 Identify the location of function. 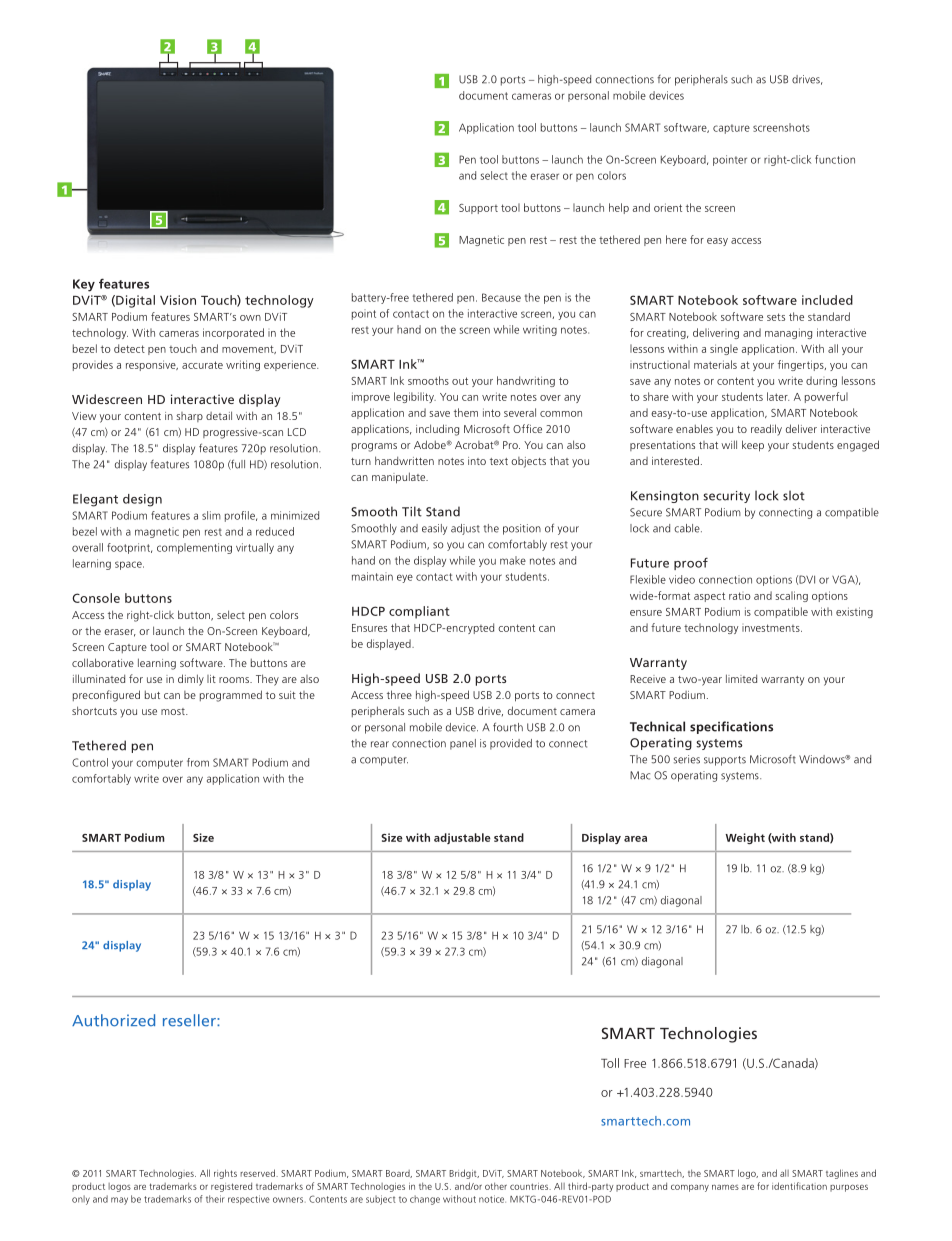
(835, 159).
